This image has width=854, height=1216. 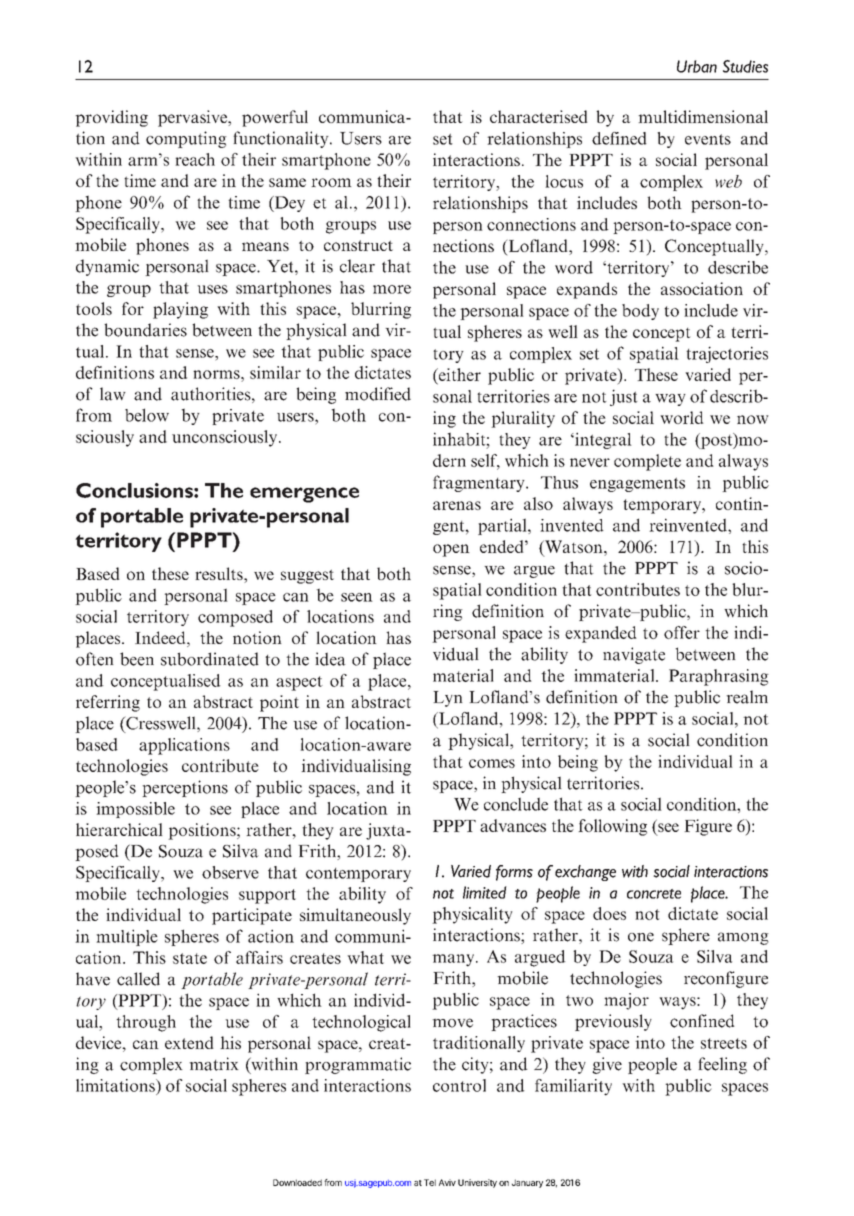 What do you see at coordinates (539, 116) in the image?
I see `characterised` at bounding box center [539, 116].
